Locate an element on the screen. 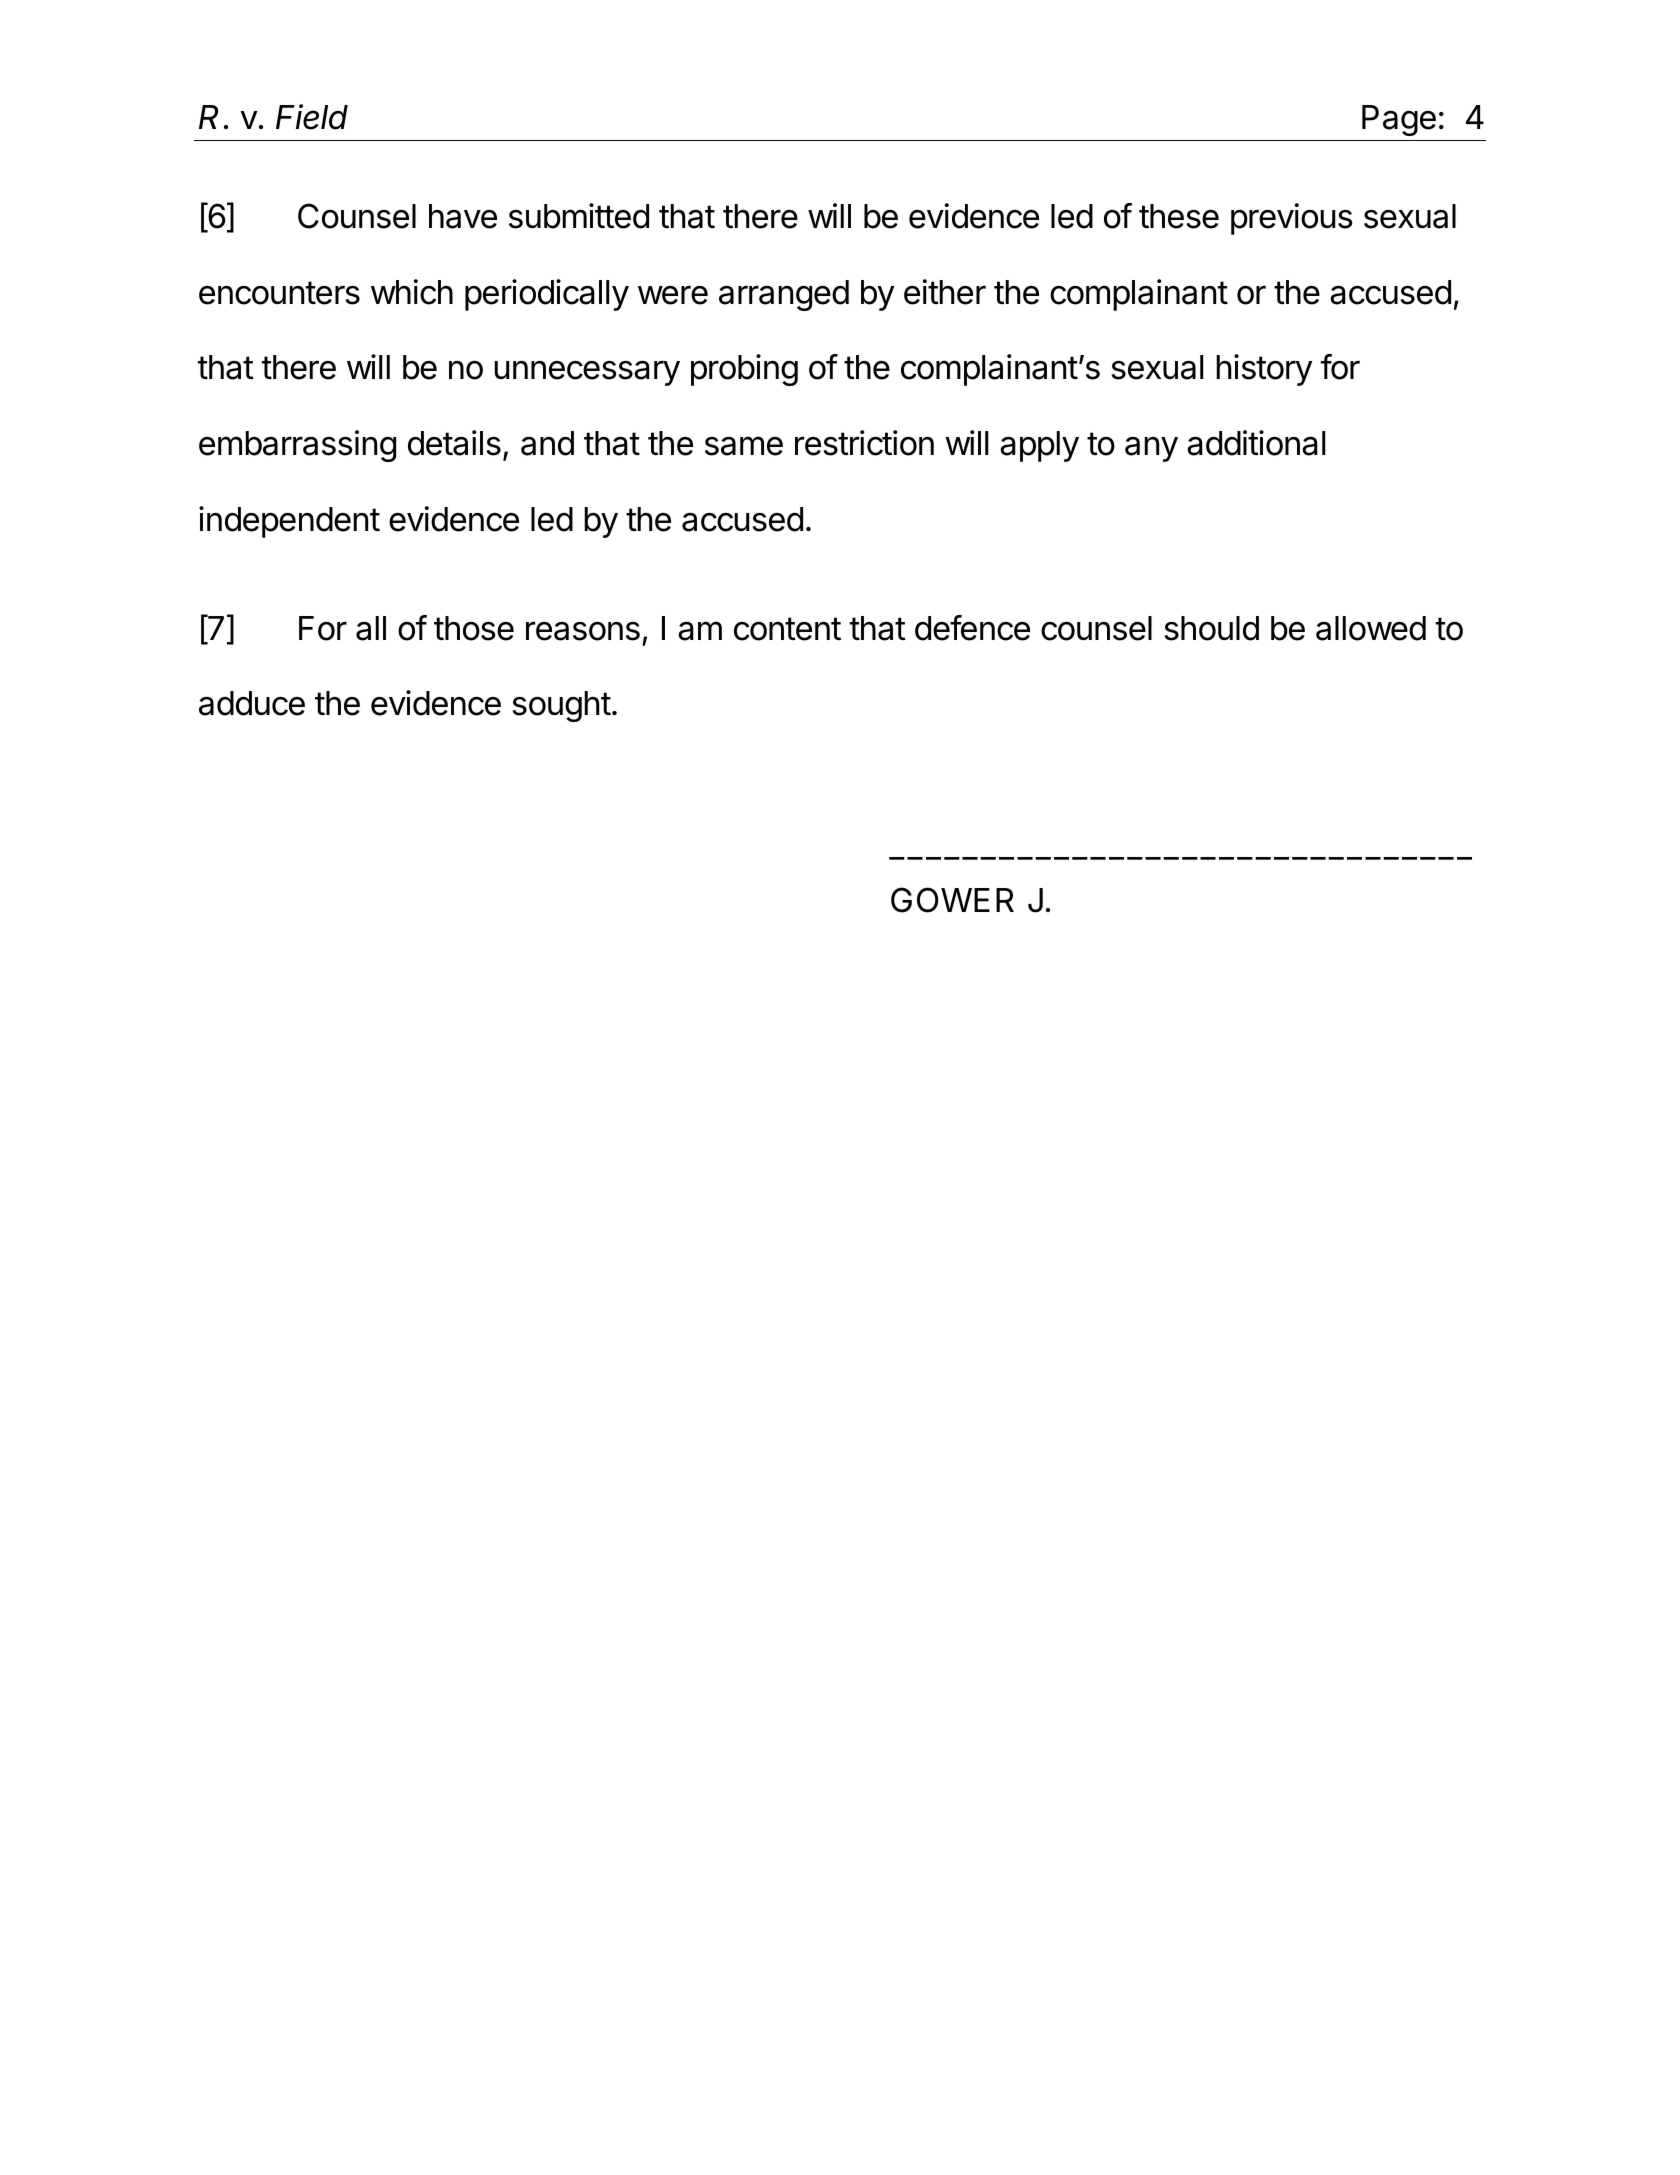 This screenshot has width=1680, height=2175. restriction is located at coordinates (864, 443).
